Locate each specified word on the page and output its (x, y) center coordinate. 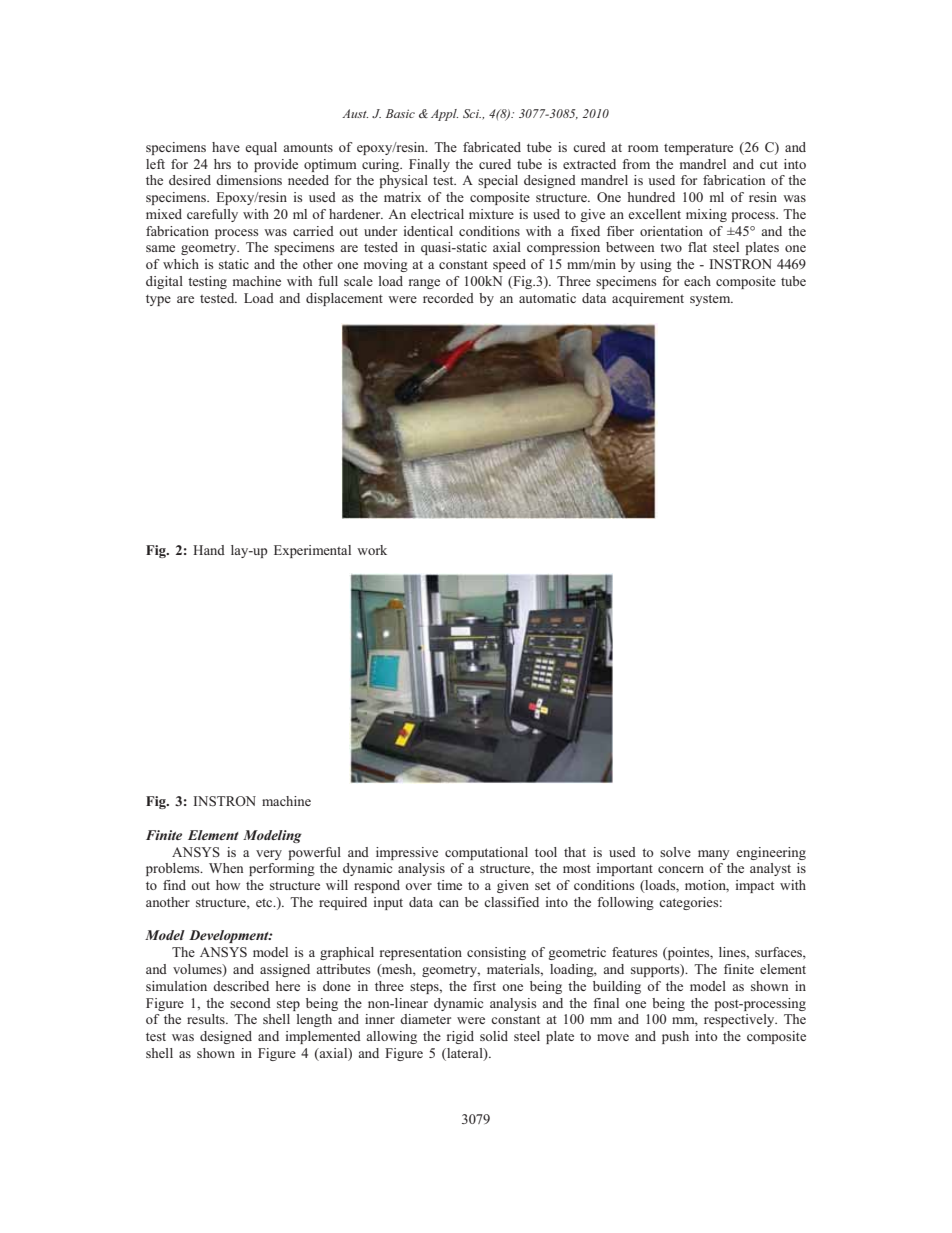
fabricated (492, 147)
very (269, 855)
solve (675, 852)
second (250, 1003)
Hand (209, 550)
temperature (698, 149)
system (711, 300)
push (675, 1037)
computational (486, 853)
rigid (460, 1037)
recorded (448, 298)
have (226, 147)
